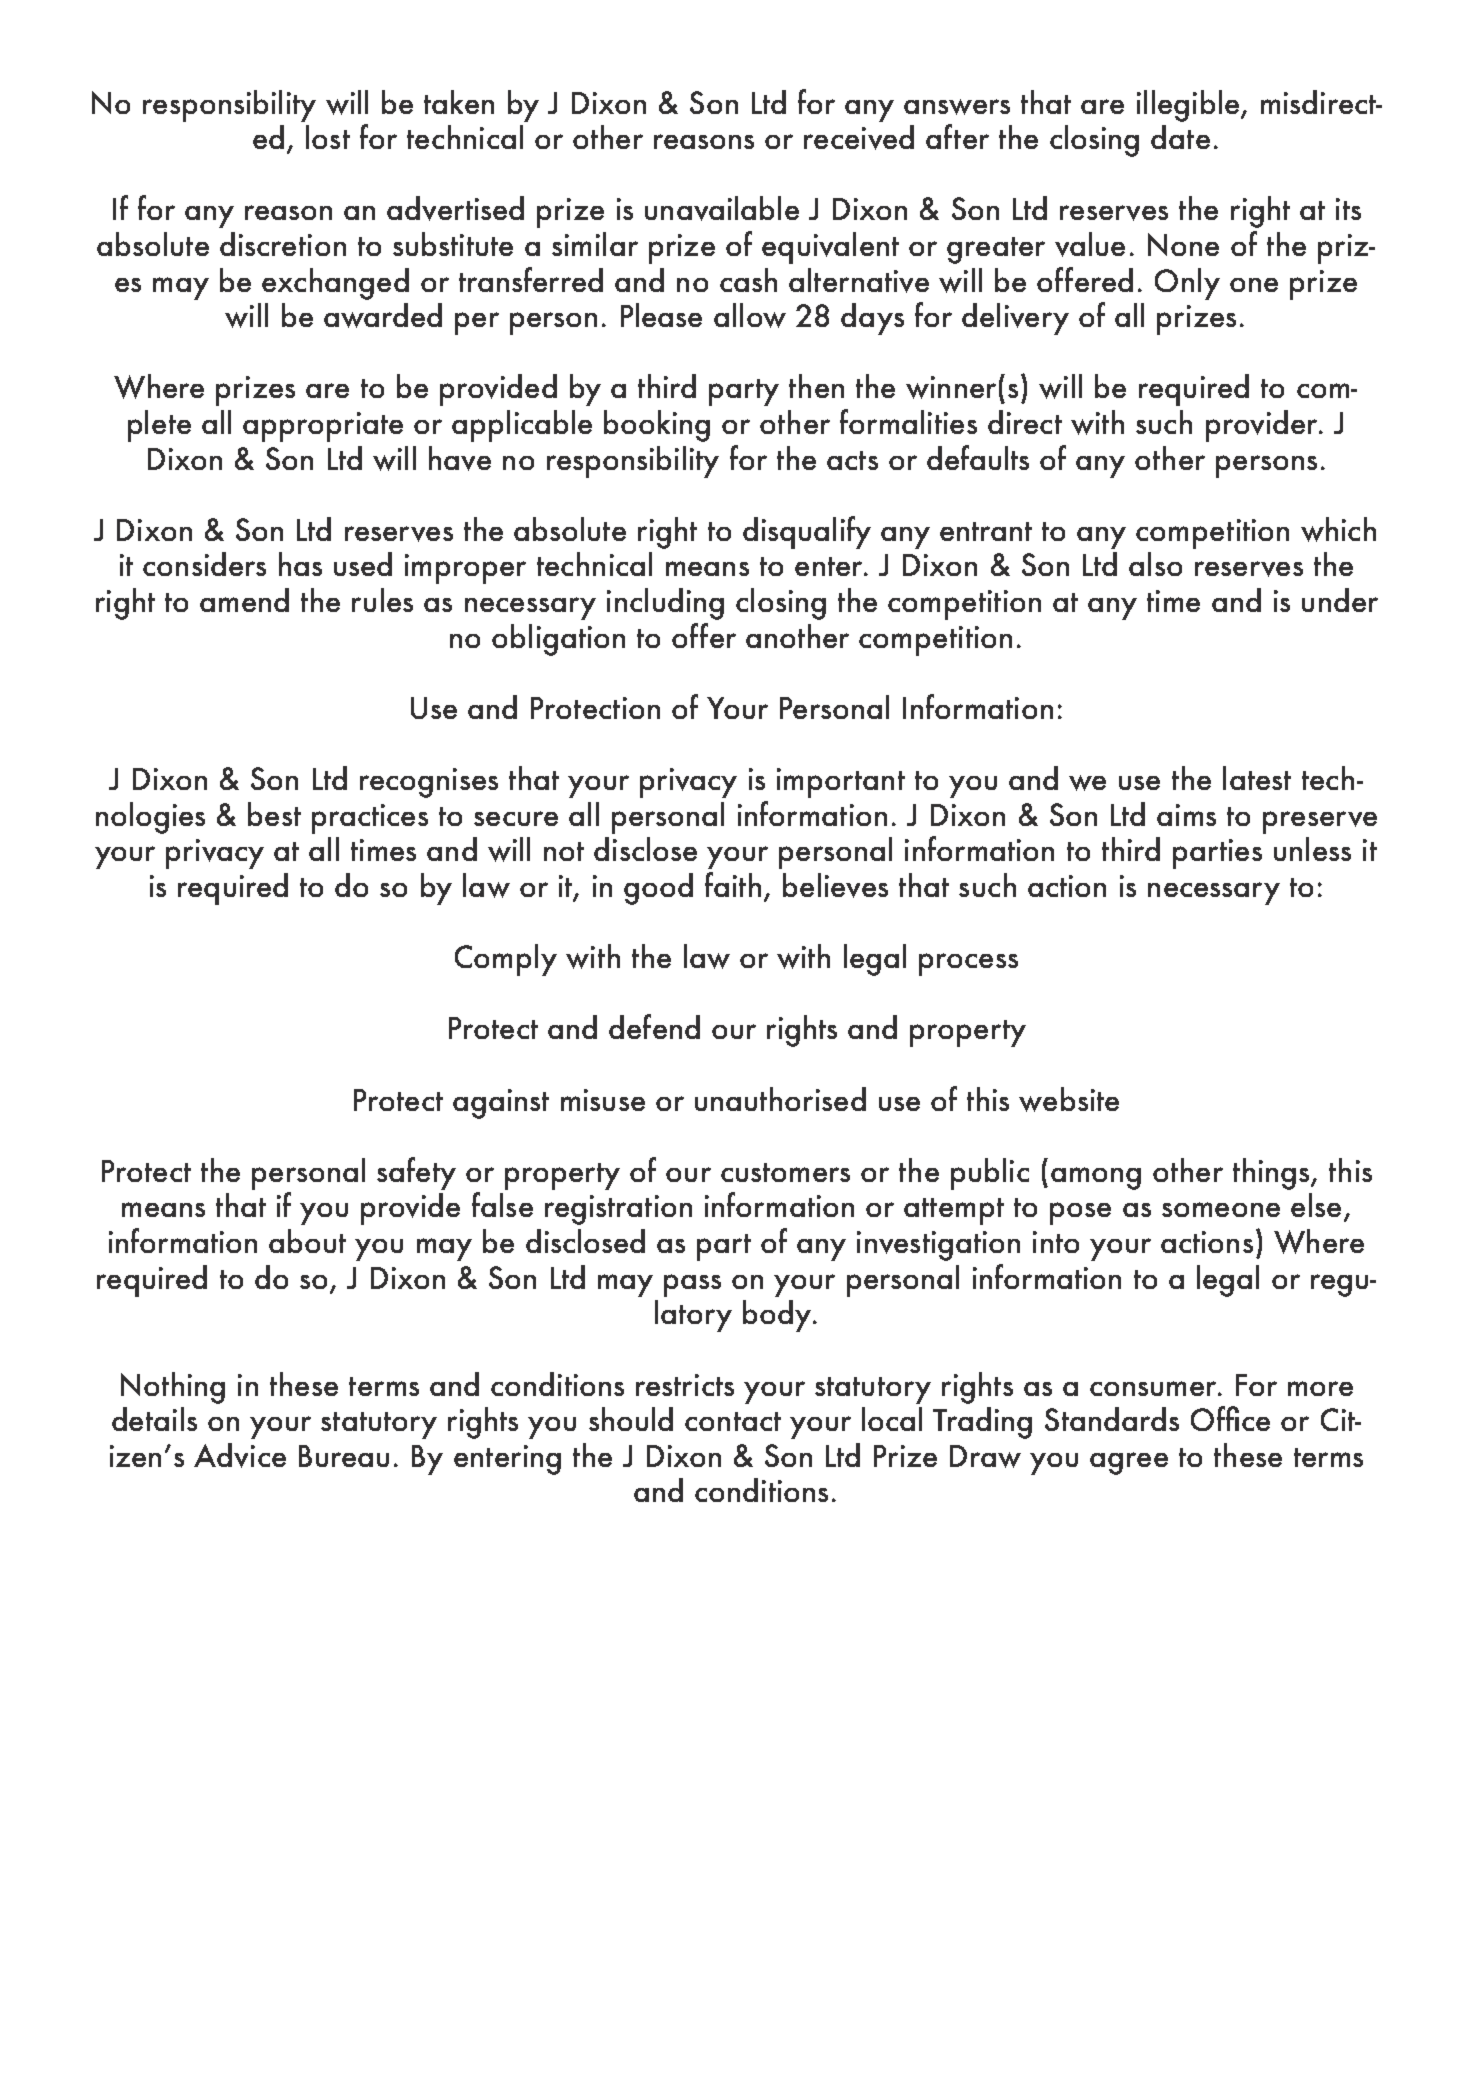 The height and width of the screenshot is (2082, 1472). What do you see at coordinates (1230, 1418) in the screenshot?
I see `Office` at bounding box center [1230, 1418].
